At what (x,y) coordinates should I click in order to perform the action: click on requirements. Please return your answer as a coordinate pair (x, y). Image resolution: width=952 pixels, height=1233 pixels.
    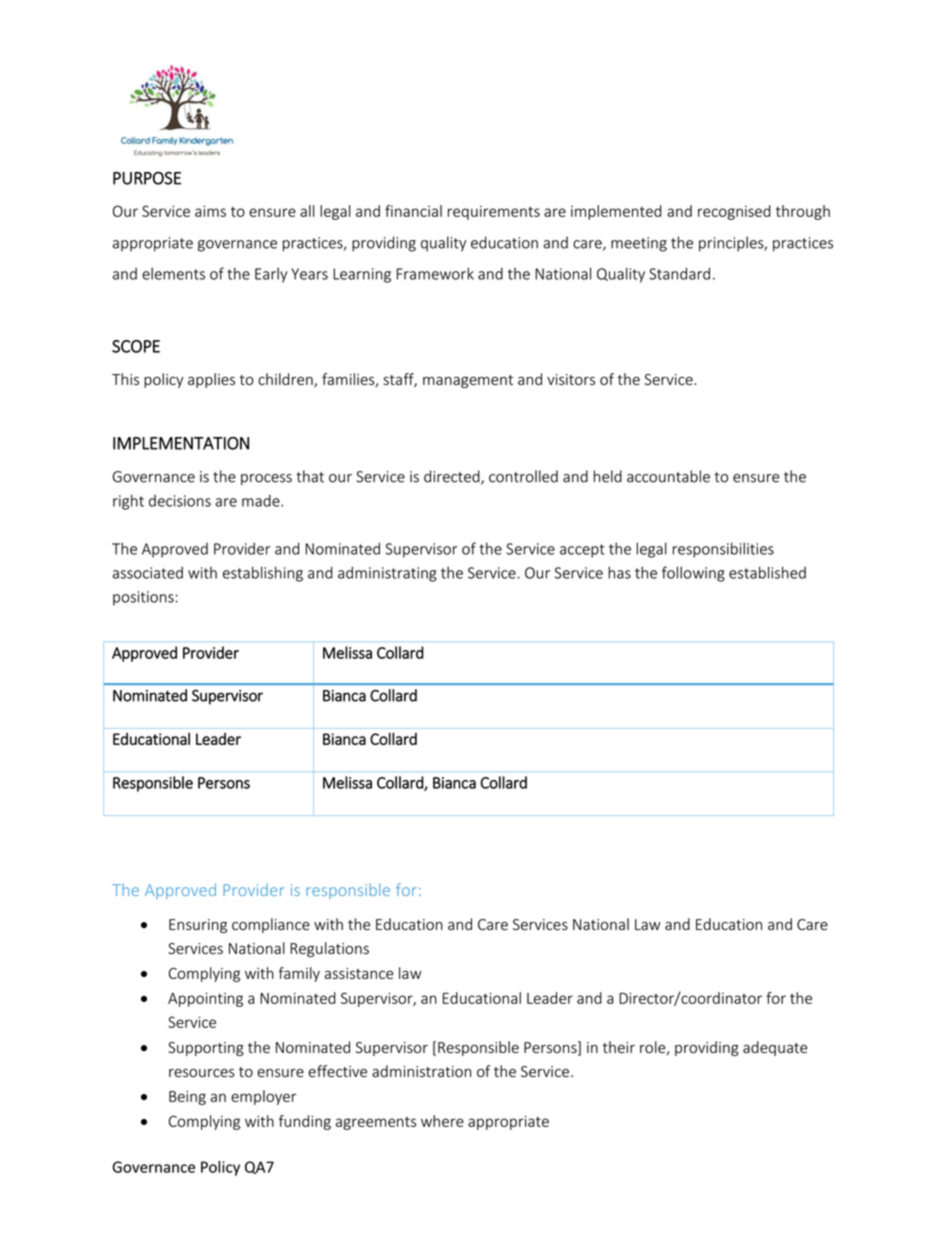
    Looking at the image, I should click on (494, 213).
